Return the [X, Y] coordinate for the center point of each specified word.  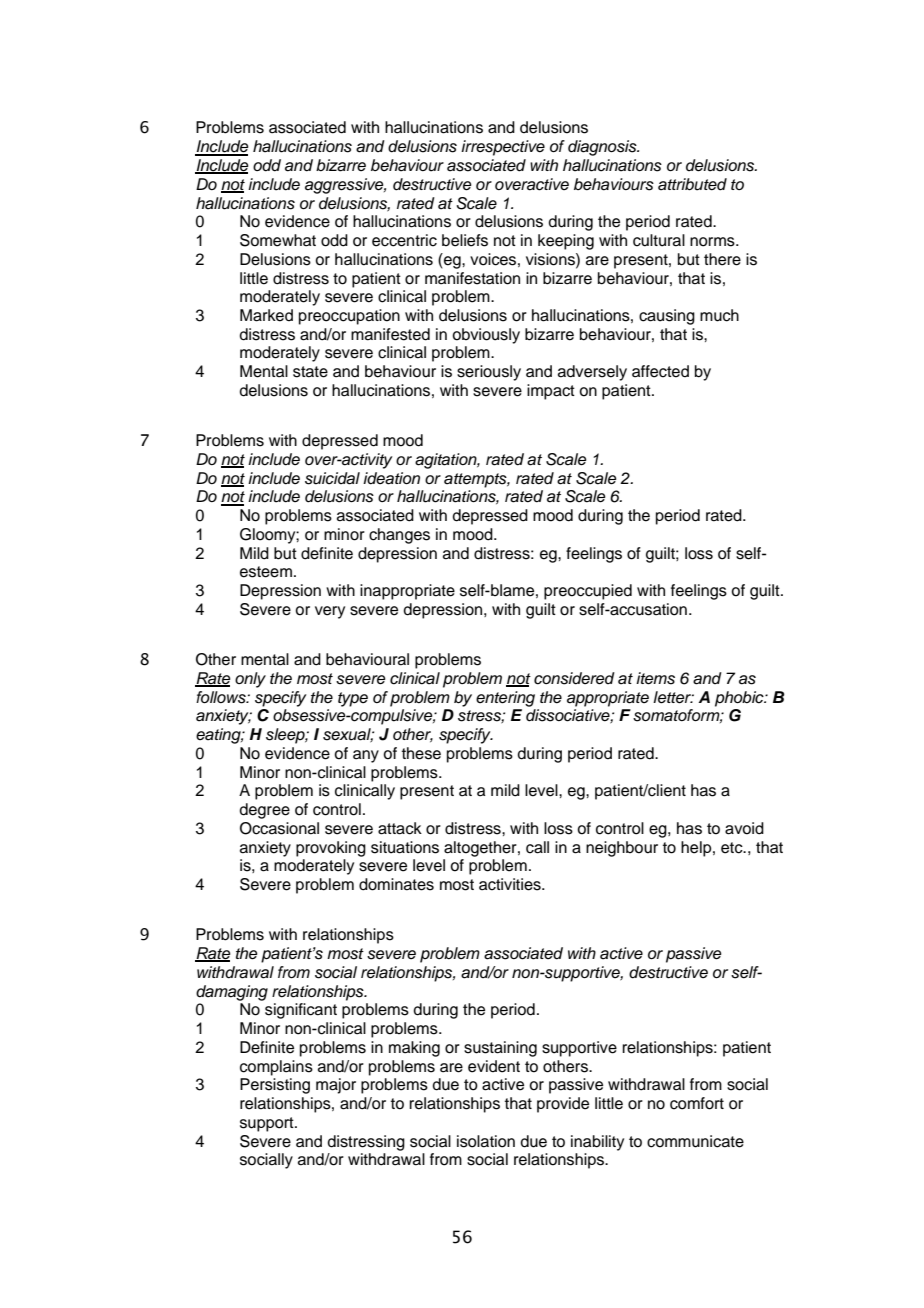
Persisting [275, 1086]
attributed [692, 184]
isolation [486, 1141]
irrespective [503, 148]
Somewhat [278, 240]
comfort [697, 1103]
